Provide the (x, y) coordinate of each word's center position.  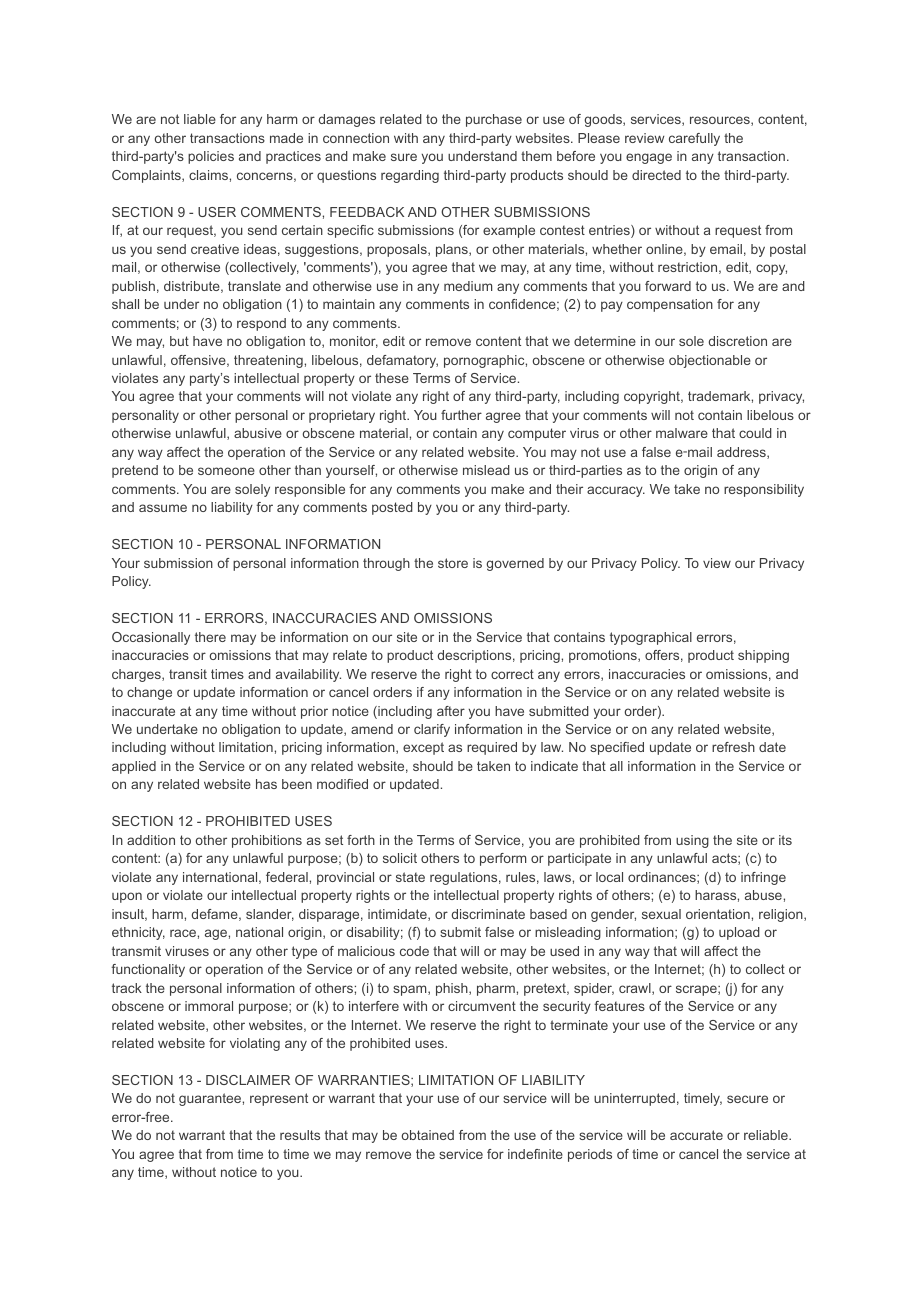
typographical (651, 638)
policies (211, 157)
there (210, 637)
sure (404, 157)
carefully (694, 139)
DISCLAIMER (248, 1080)
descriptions (474, 656)
